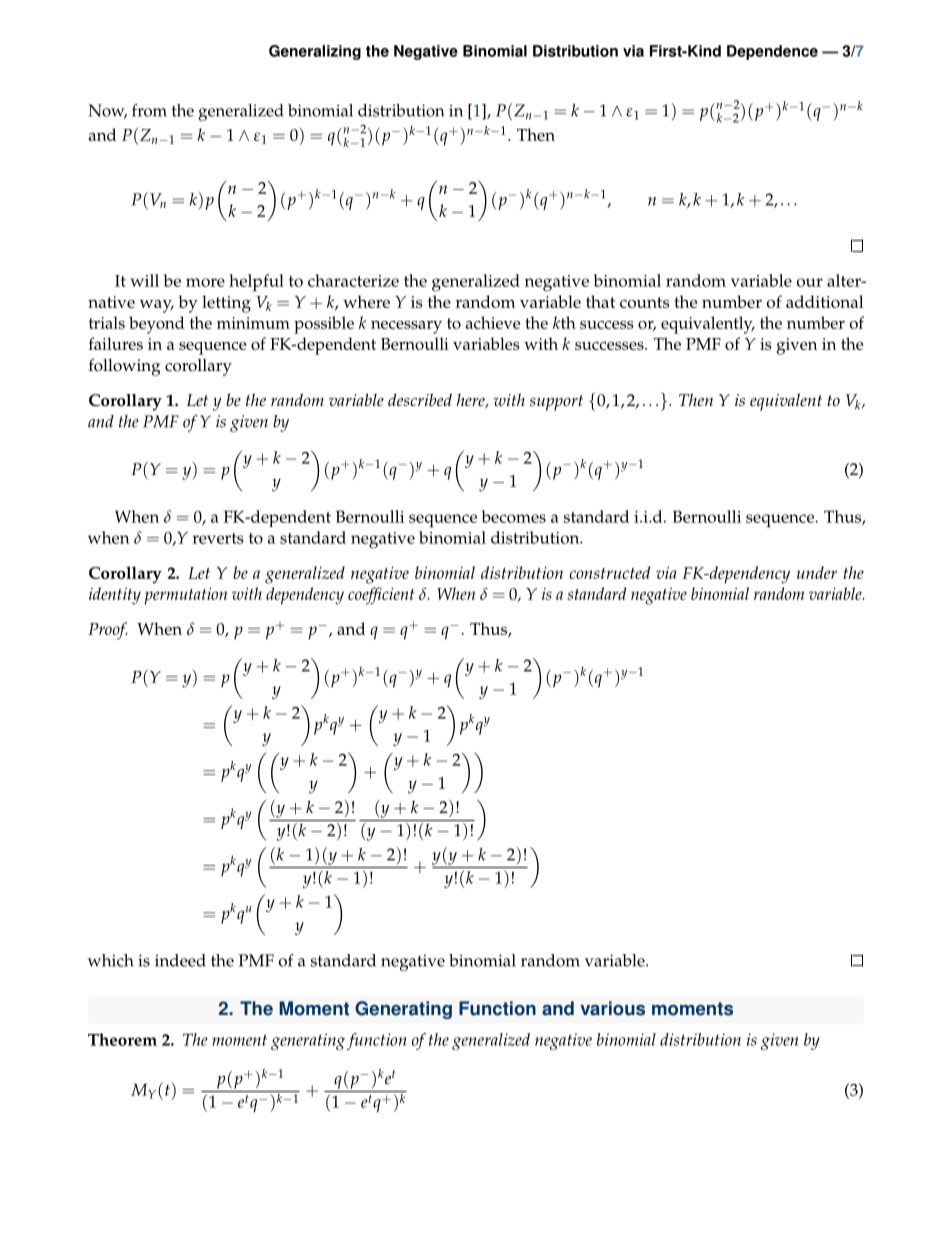 Image resolution: width=952 pixels, height=1233 pixels. I want to click on coefficient, so click(381, 596).
